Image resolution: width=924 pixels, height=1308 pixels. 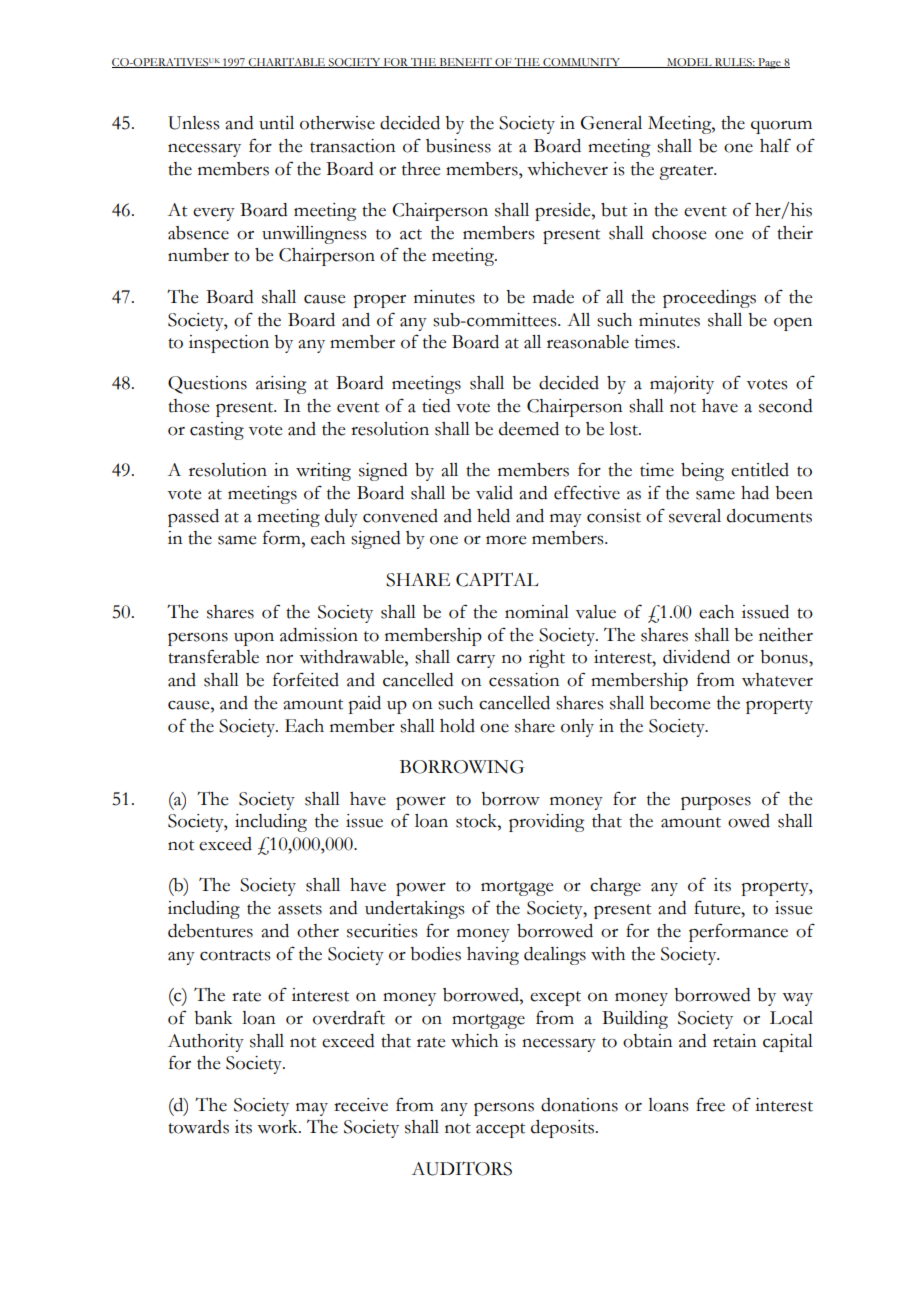 What do you see at coordinates (702, 472) in the screenshot?
I see `being` at bounding box center [702, 472].
